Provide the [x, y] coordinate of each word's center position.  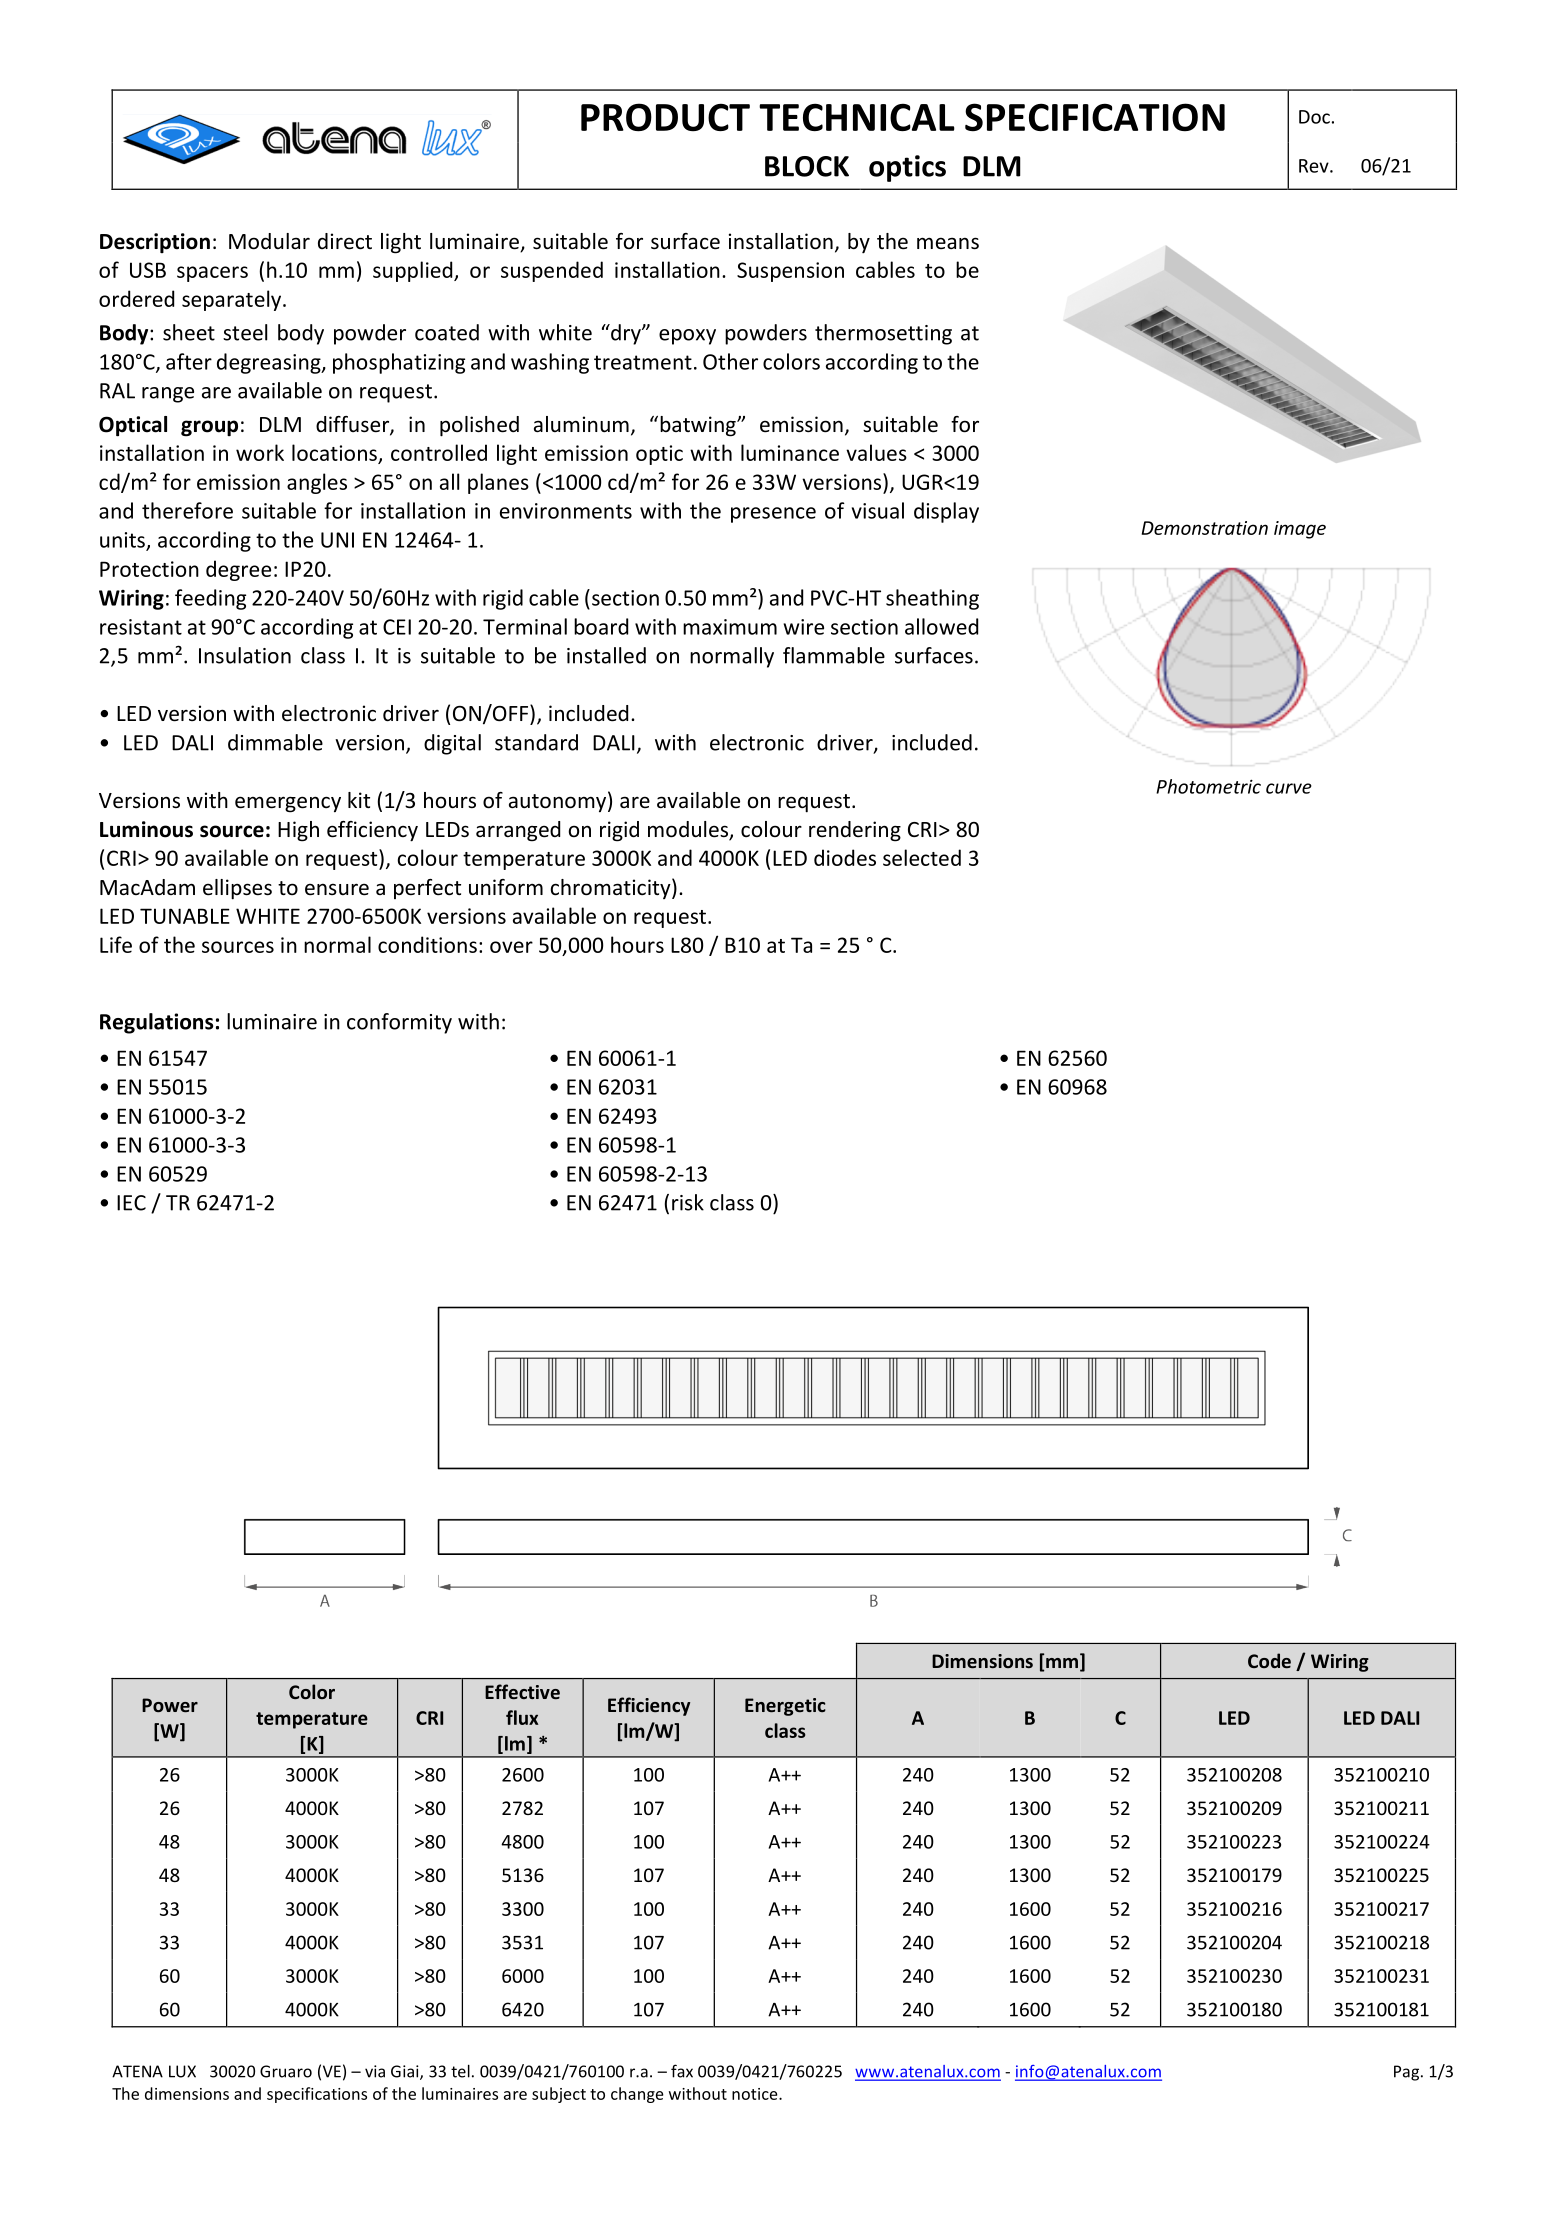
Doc [1314, 117]
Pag [1406, 2073]
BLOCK [807, 166]
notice [756, 2094]
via [375, 2071]
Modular [269, 241]
